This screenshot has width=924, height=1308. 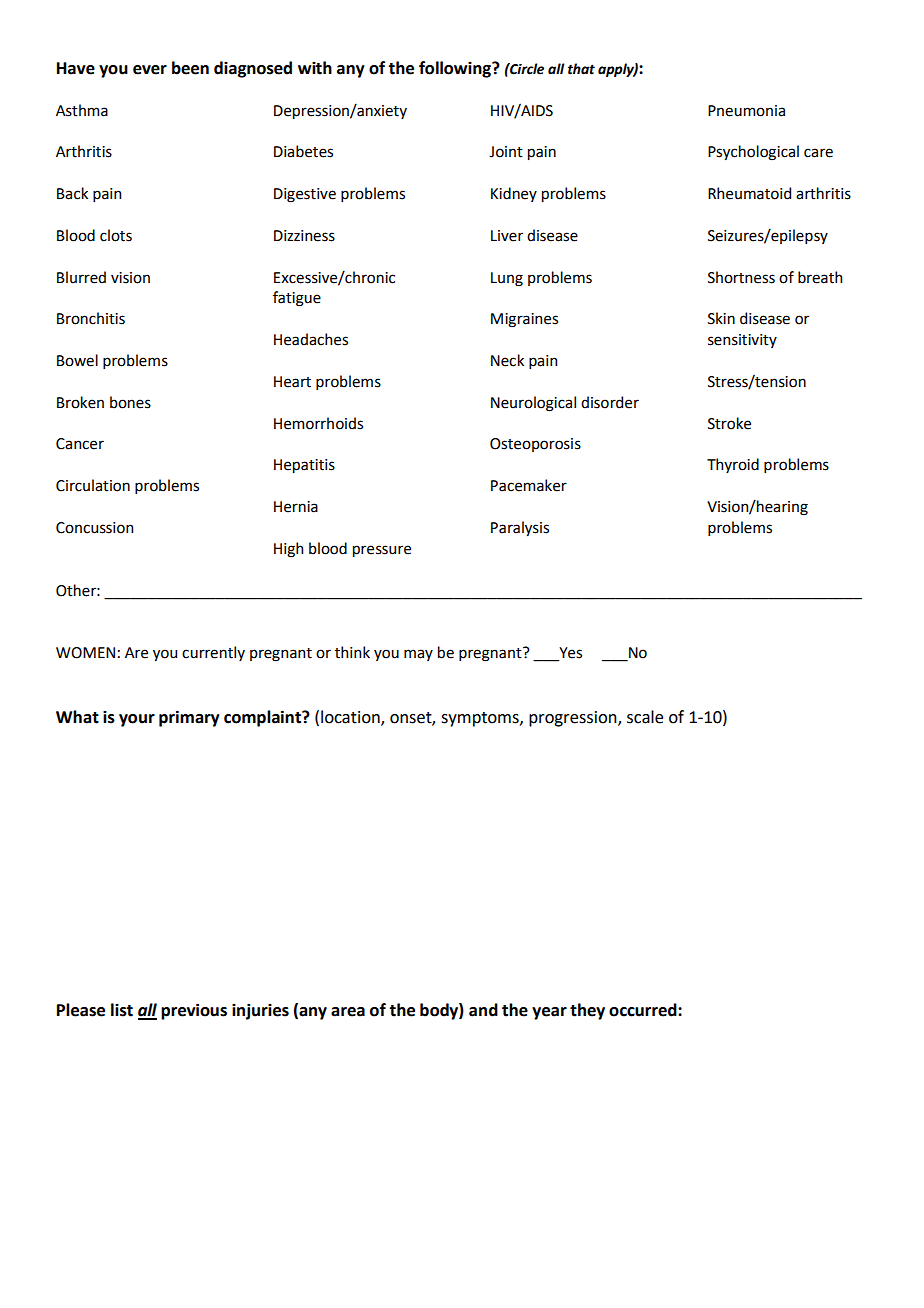 What do you see at coordinates (94, 528) in the screenshot?
I see `Concussion` at bounding box center [94, 528].
